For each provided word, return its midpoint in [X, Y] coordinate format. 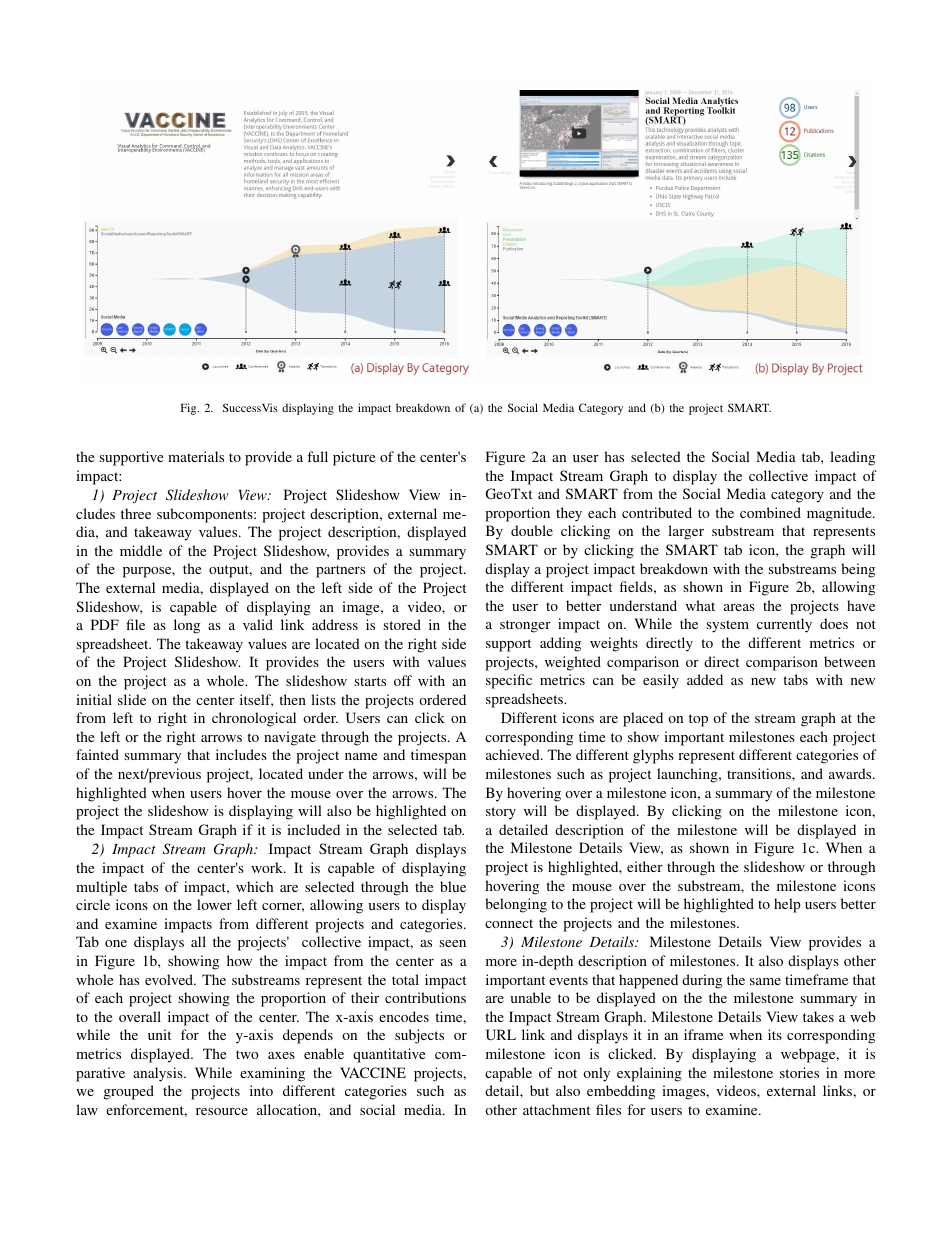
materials [196, 456]
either [645, 866]
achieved [514, 754]
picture [354, 458]
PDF [105, 624]
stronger [525, 626]
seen [452, 943]
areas [739, 607]
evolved [170, 979]
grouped [129, 1092]
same [765, 981]
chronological [254, 719]
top [698, 720]
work [268, 867]
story [501, 813]
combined [770, 512]
